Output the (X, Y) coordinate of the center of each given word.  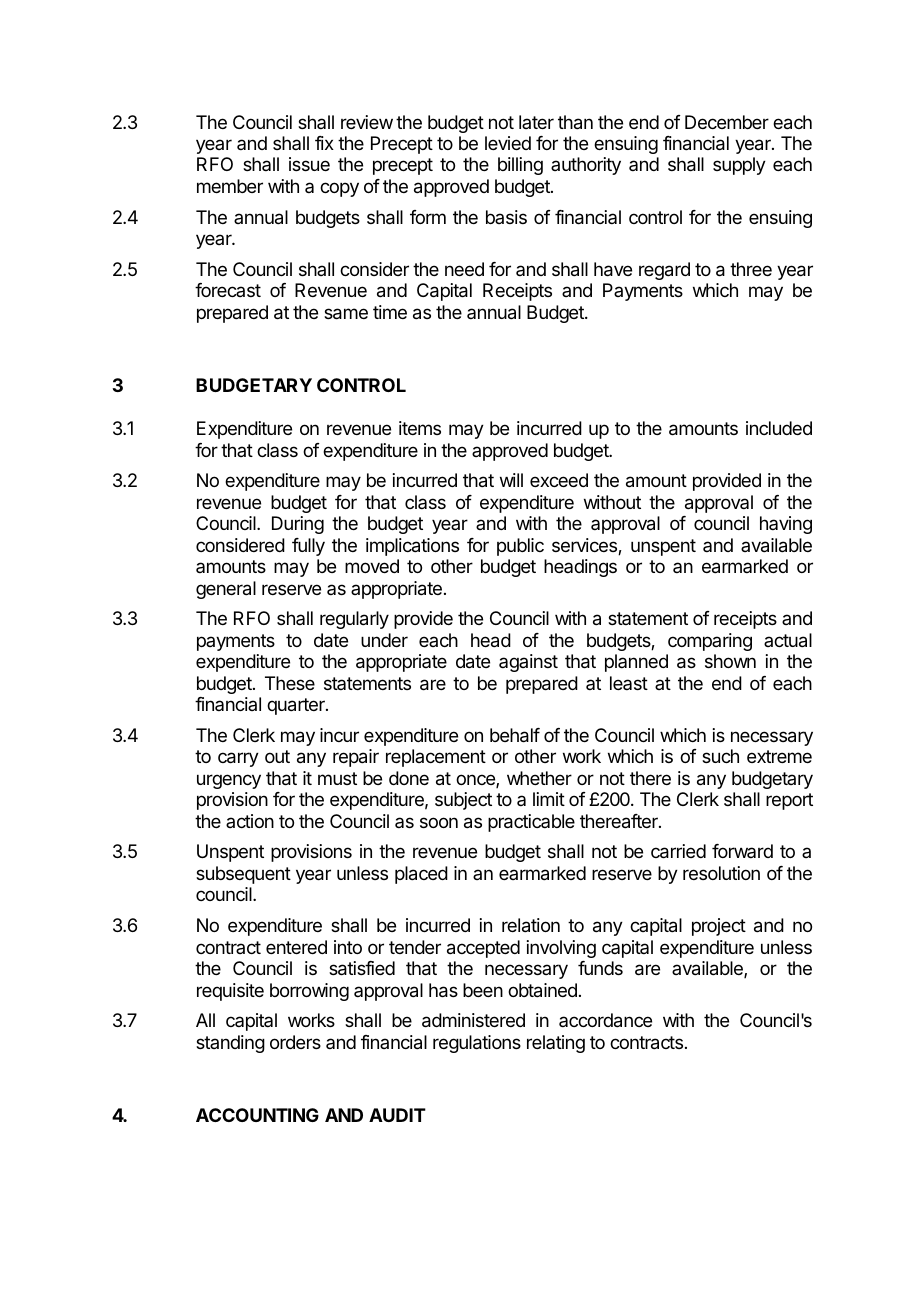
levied (508, 143)
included (779, 428)
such (720, 756)
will (511, 480)
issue (309, 164)
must (337, 778)
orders (295, 1042)
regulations (477, 1044)
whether (539, 778)
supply (739, 166)
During (298, 525)
